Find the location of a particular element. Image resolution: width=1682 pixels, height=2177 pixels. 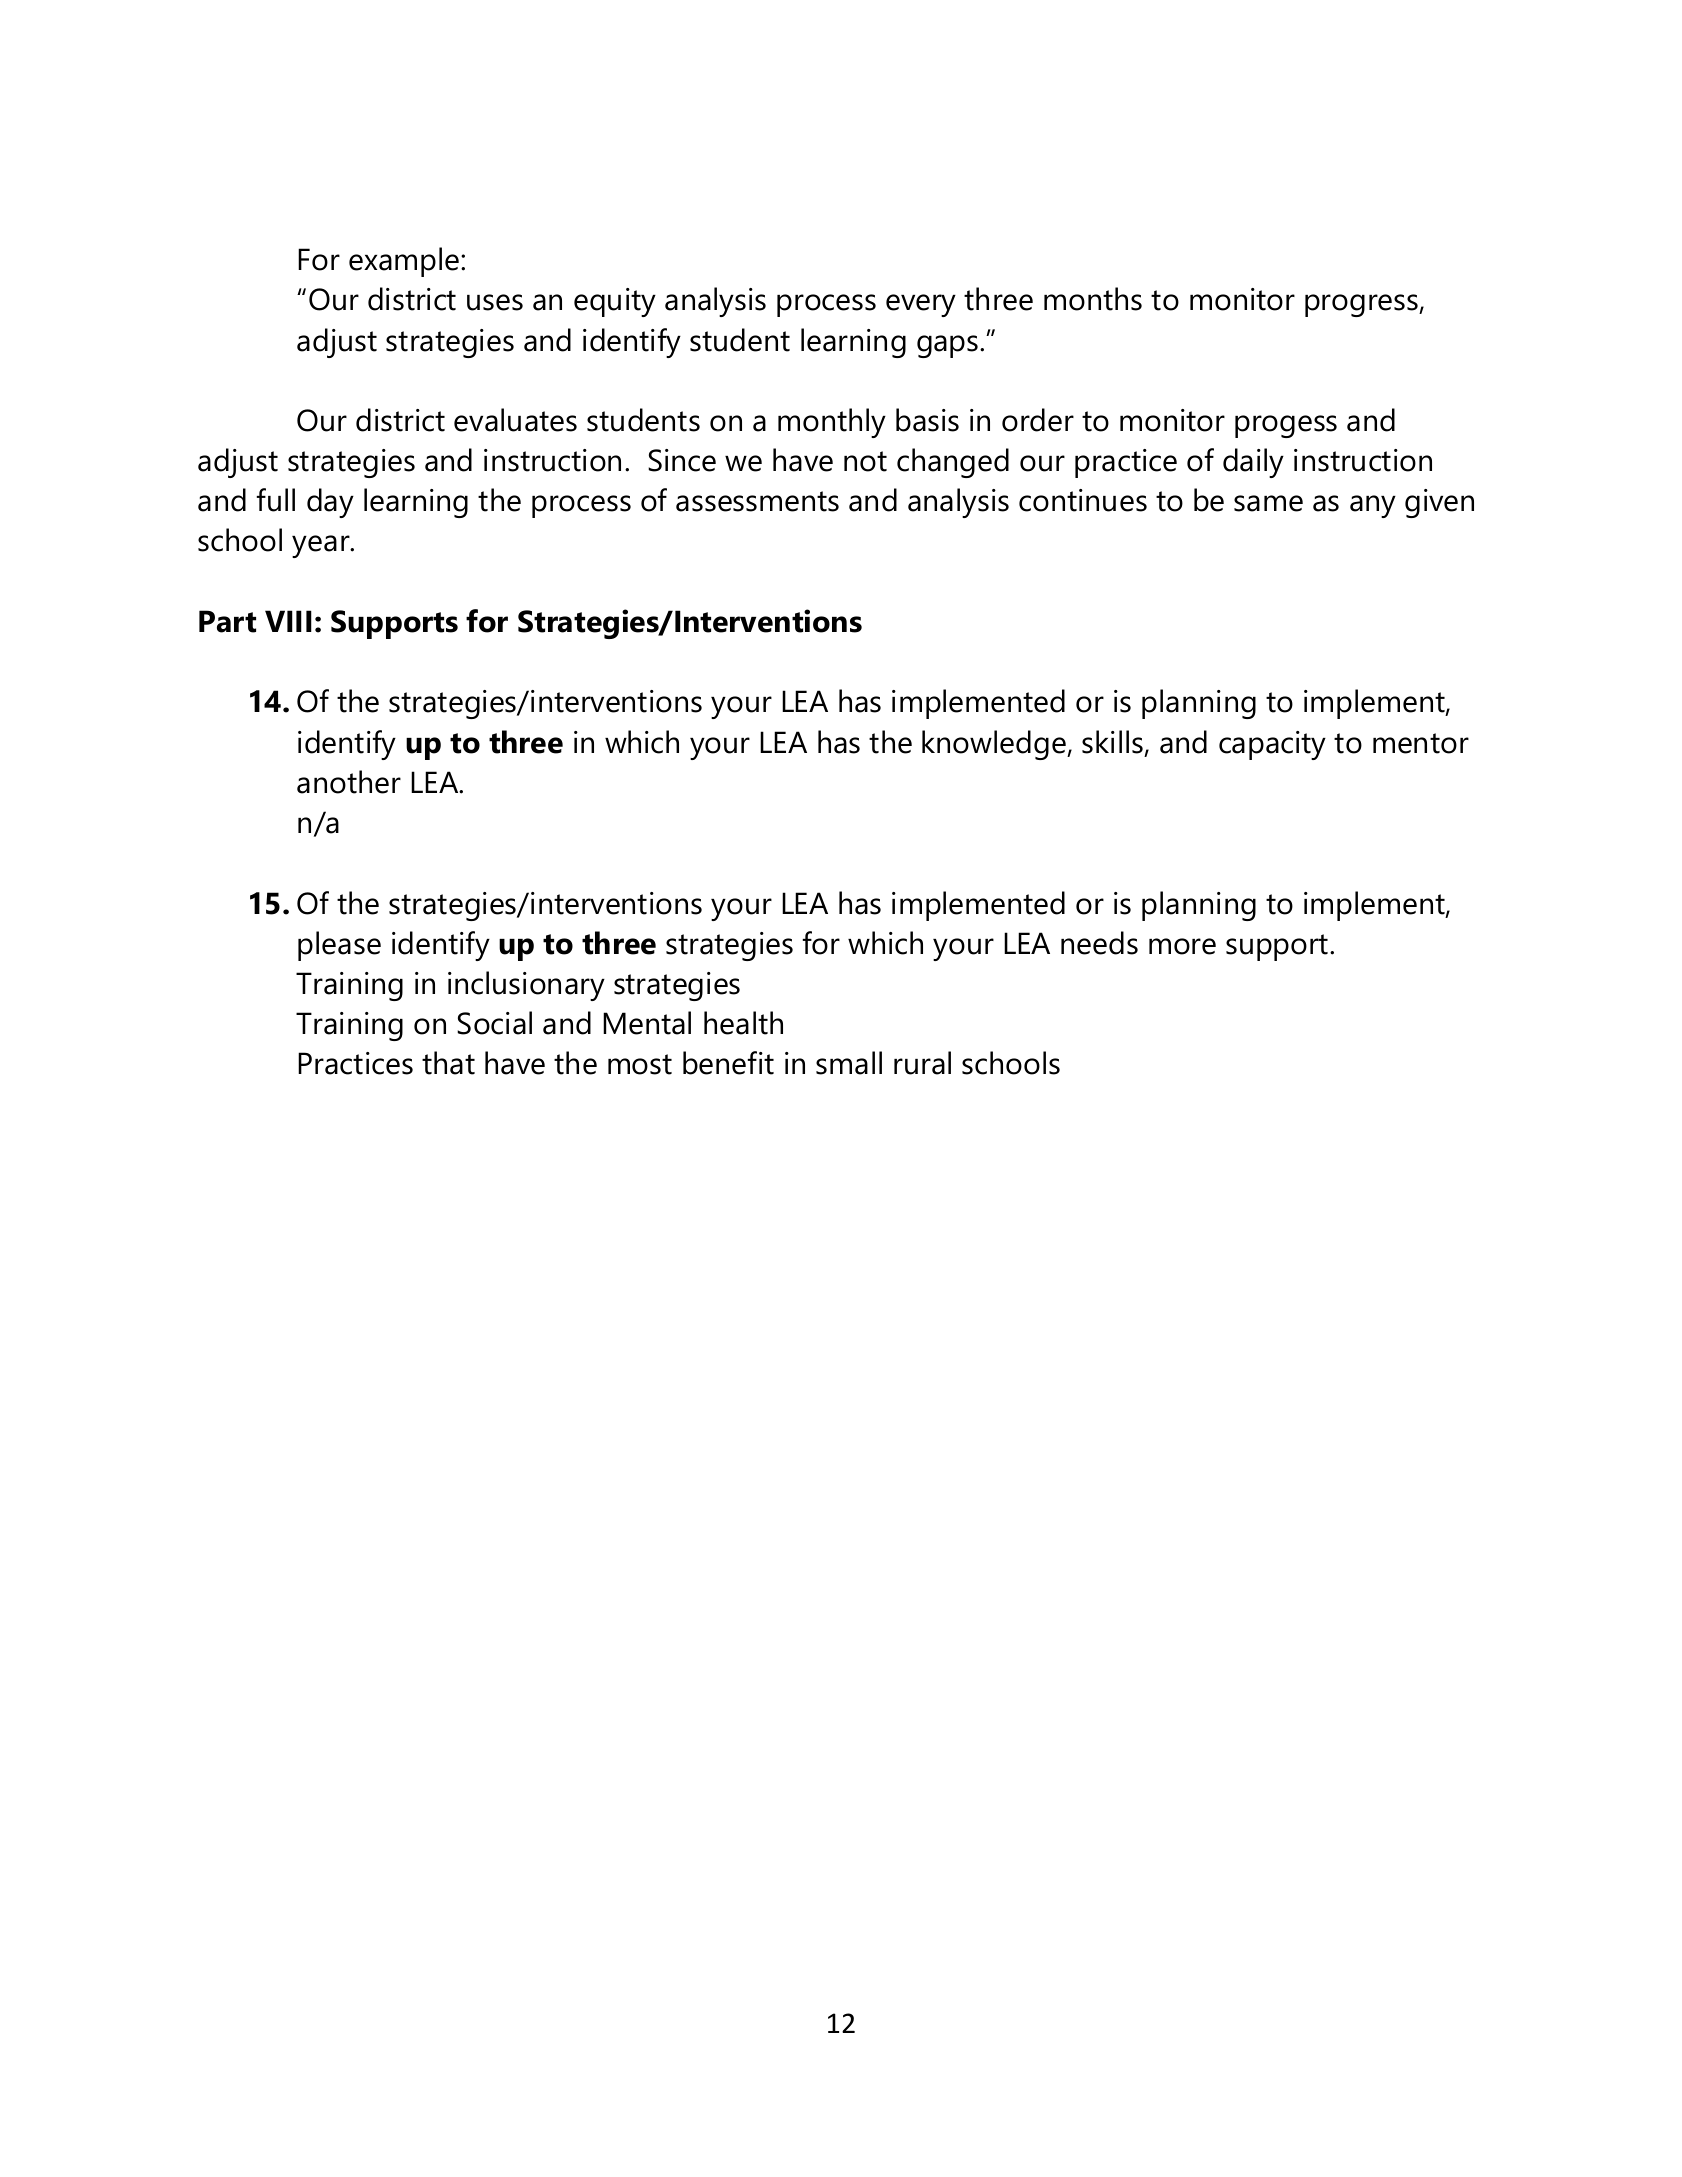

daily is located at coordinates (1253, 463).
